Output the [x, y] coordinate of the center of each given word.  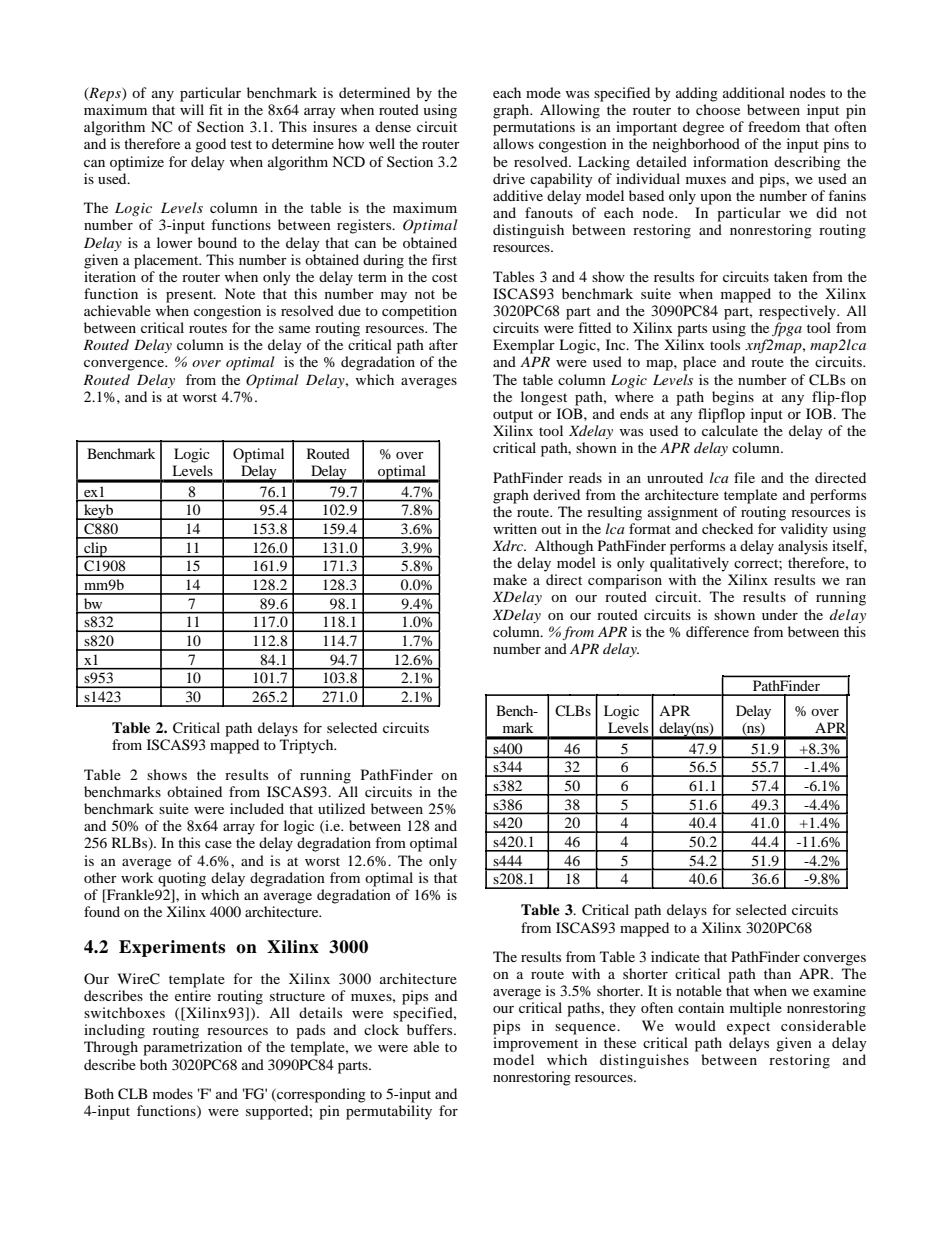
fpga [787, 329]
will [192, 109]
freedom [774, 126]
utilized [341, 808]
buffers [431, 1029]
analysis [803, 547]
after [443, 344]
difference [717, 631]
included [257, 808]
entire [193, 995]
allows [513, 143]
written [515, 528]
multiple [756, 1009]
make [510, 579]
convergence [125, 365]
